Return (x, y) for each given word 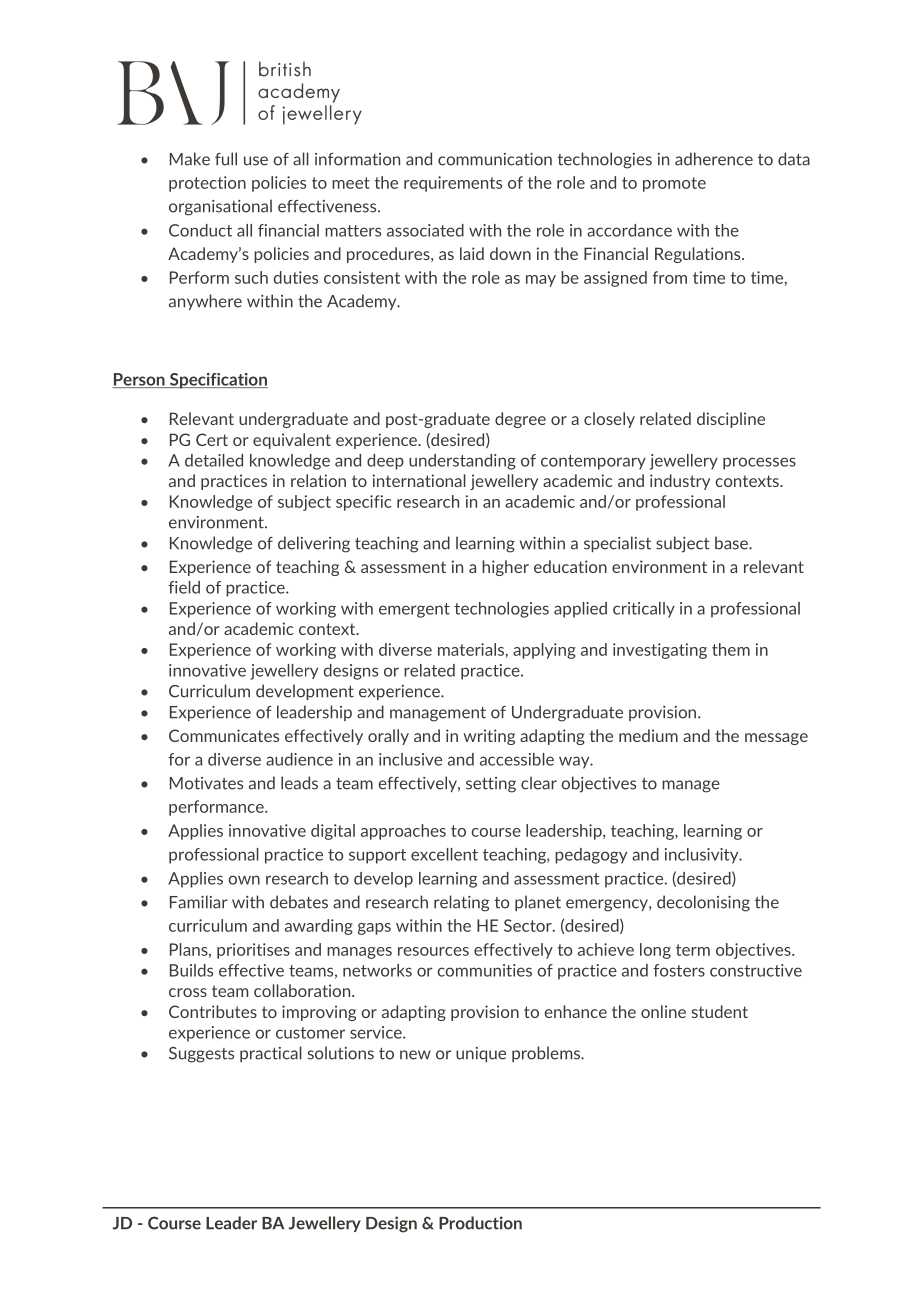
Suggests (201, 1055)
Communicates (224, 735)
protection (207, 184)
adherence (714, 159)
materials (472, 649)
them (731, 649)
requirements (453, 184)
